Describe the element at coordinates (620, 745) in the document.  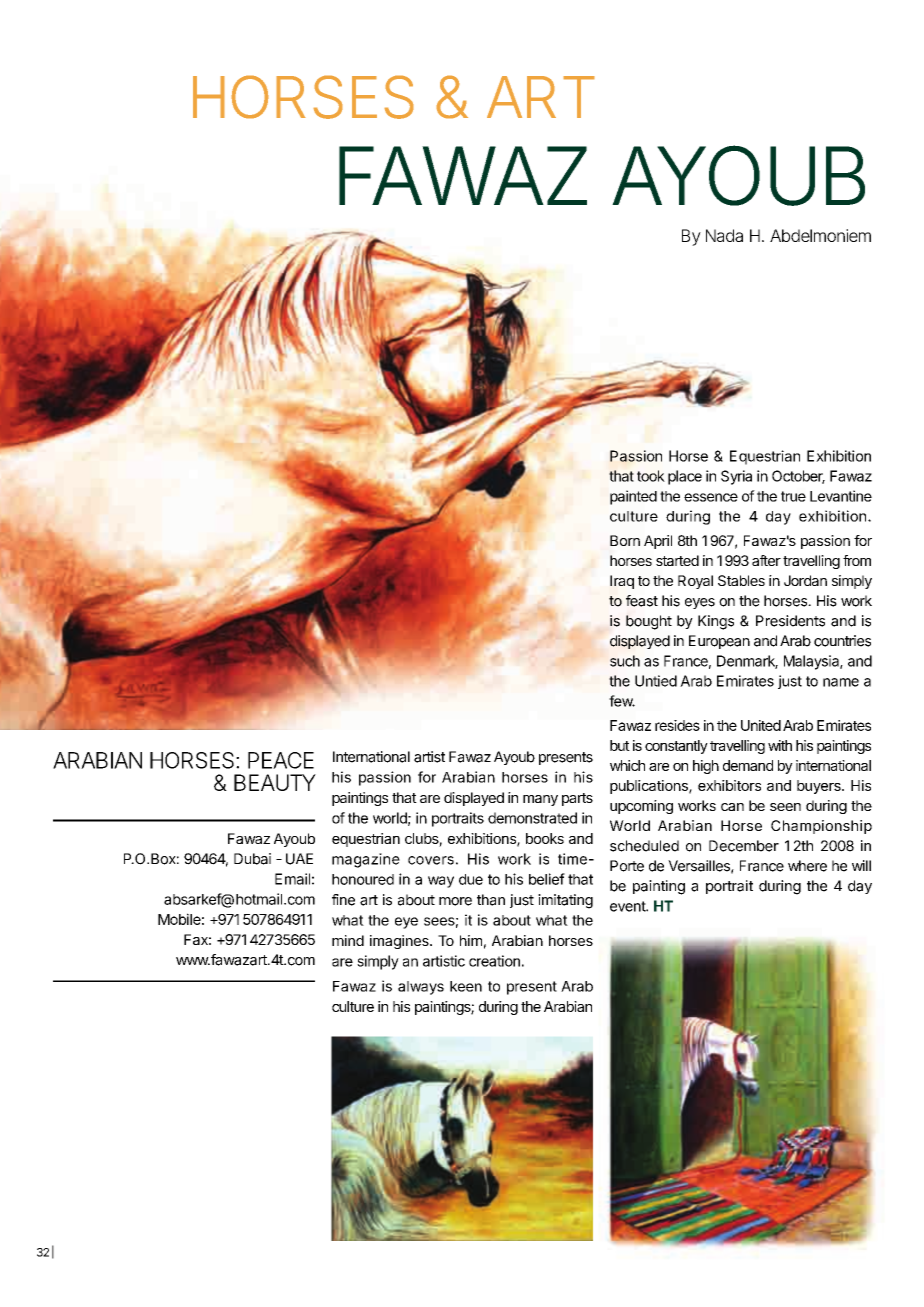
I see `but` at that location.
